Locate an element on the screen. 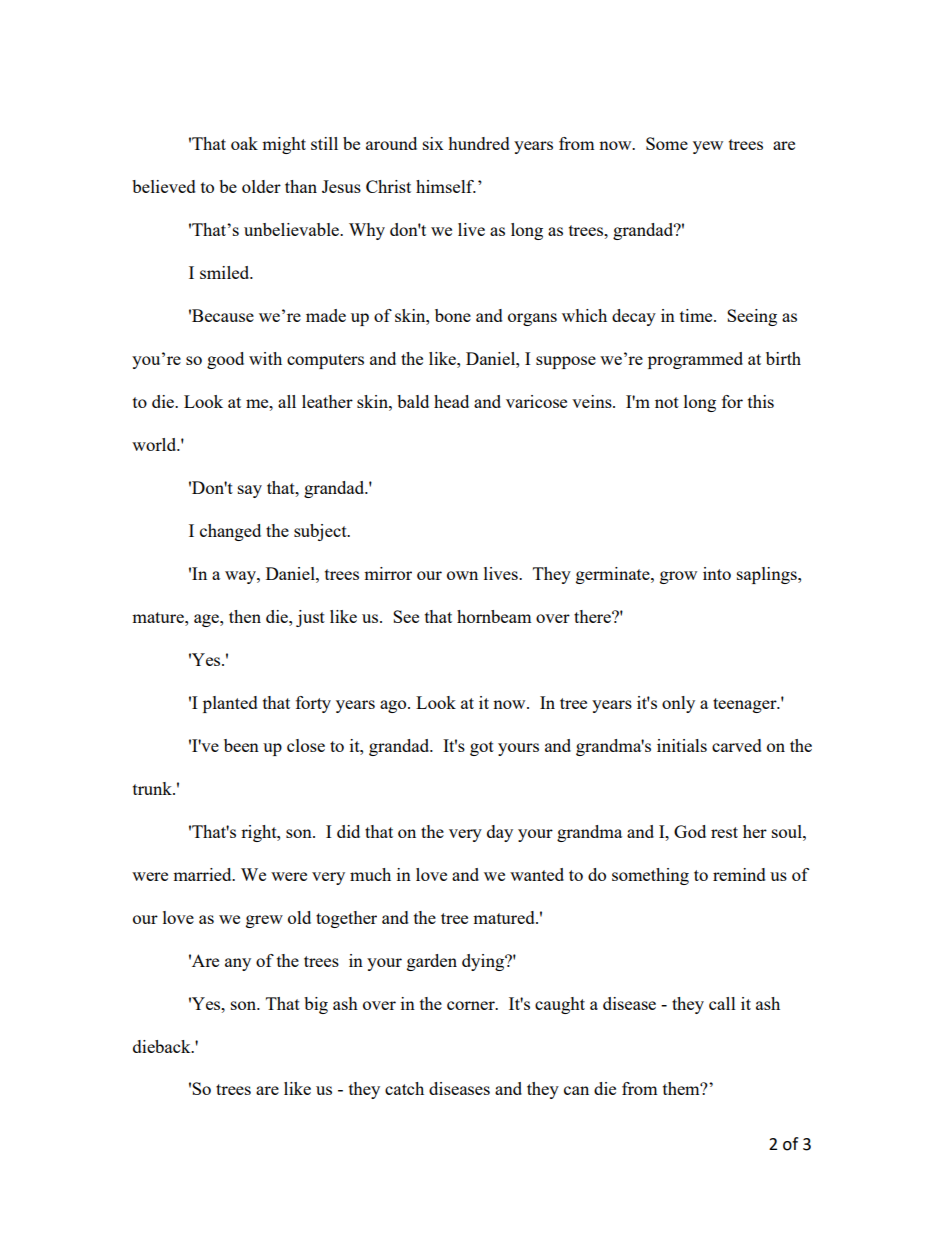 Image resolution: width=952 pixels, height=1233 pixels. dieback is located at coordinates (163, 1046).
